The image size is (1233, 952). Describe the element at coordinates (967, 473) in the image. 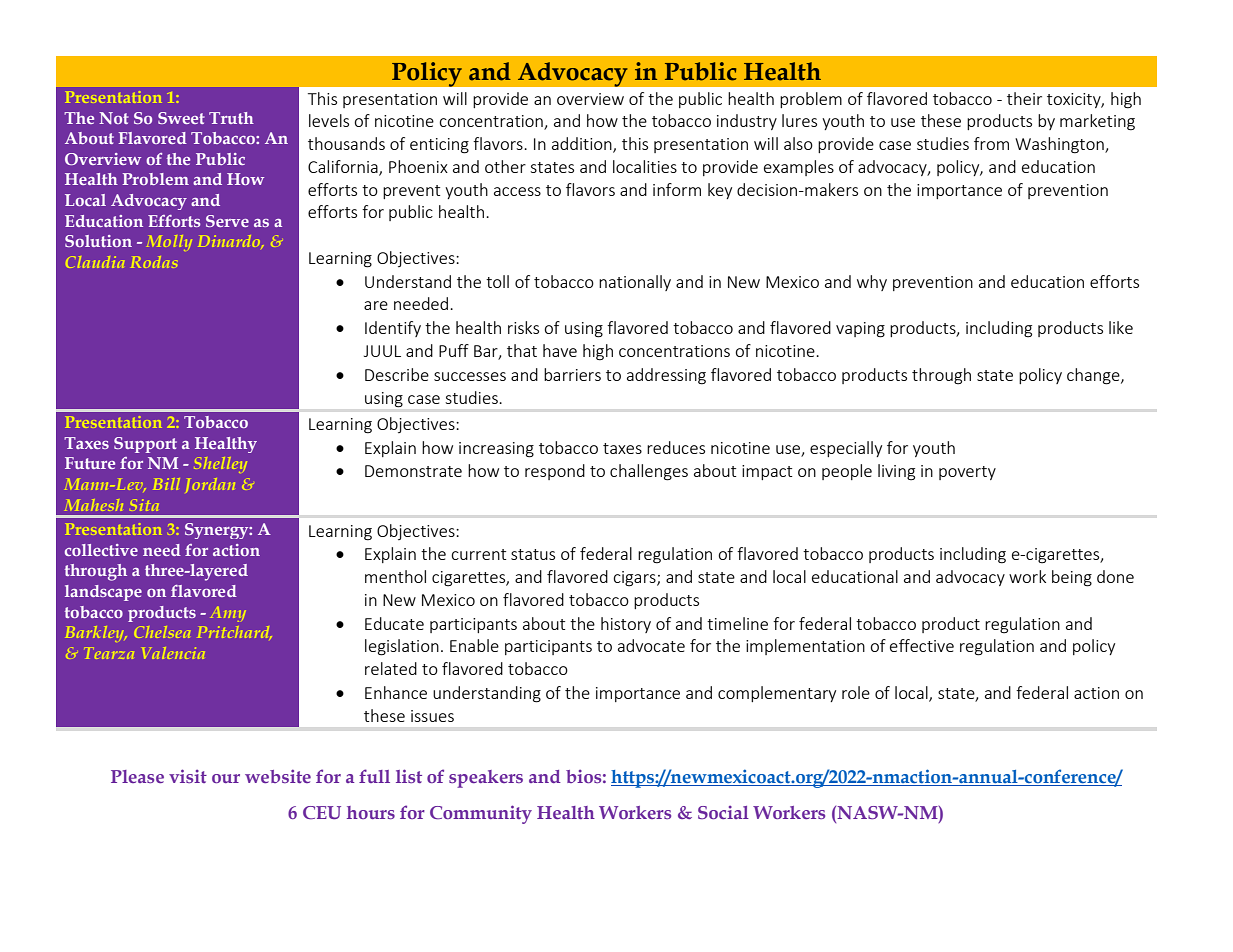

I see `poverty` at that location.
